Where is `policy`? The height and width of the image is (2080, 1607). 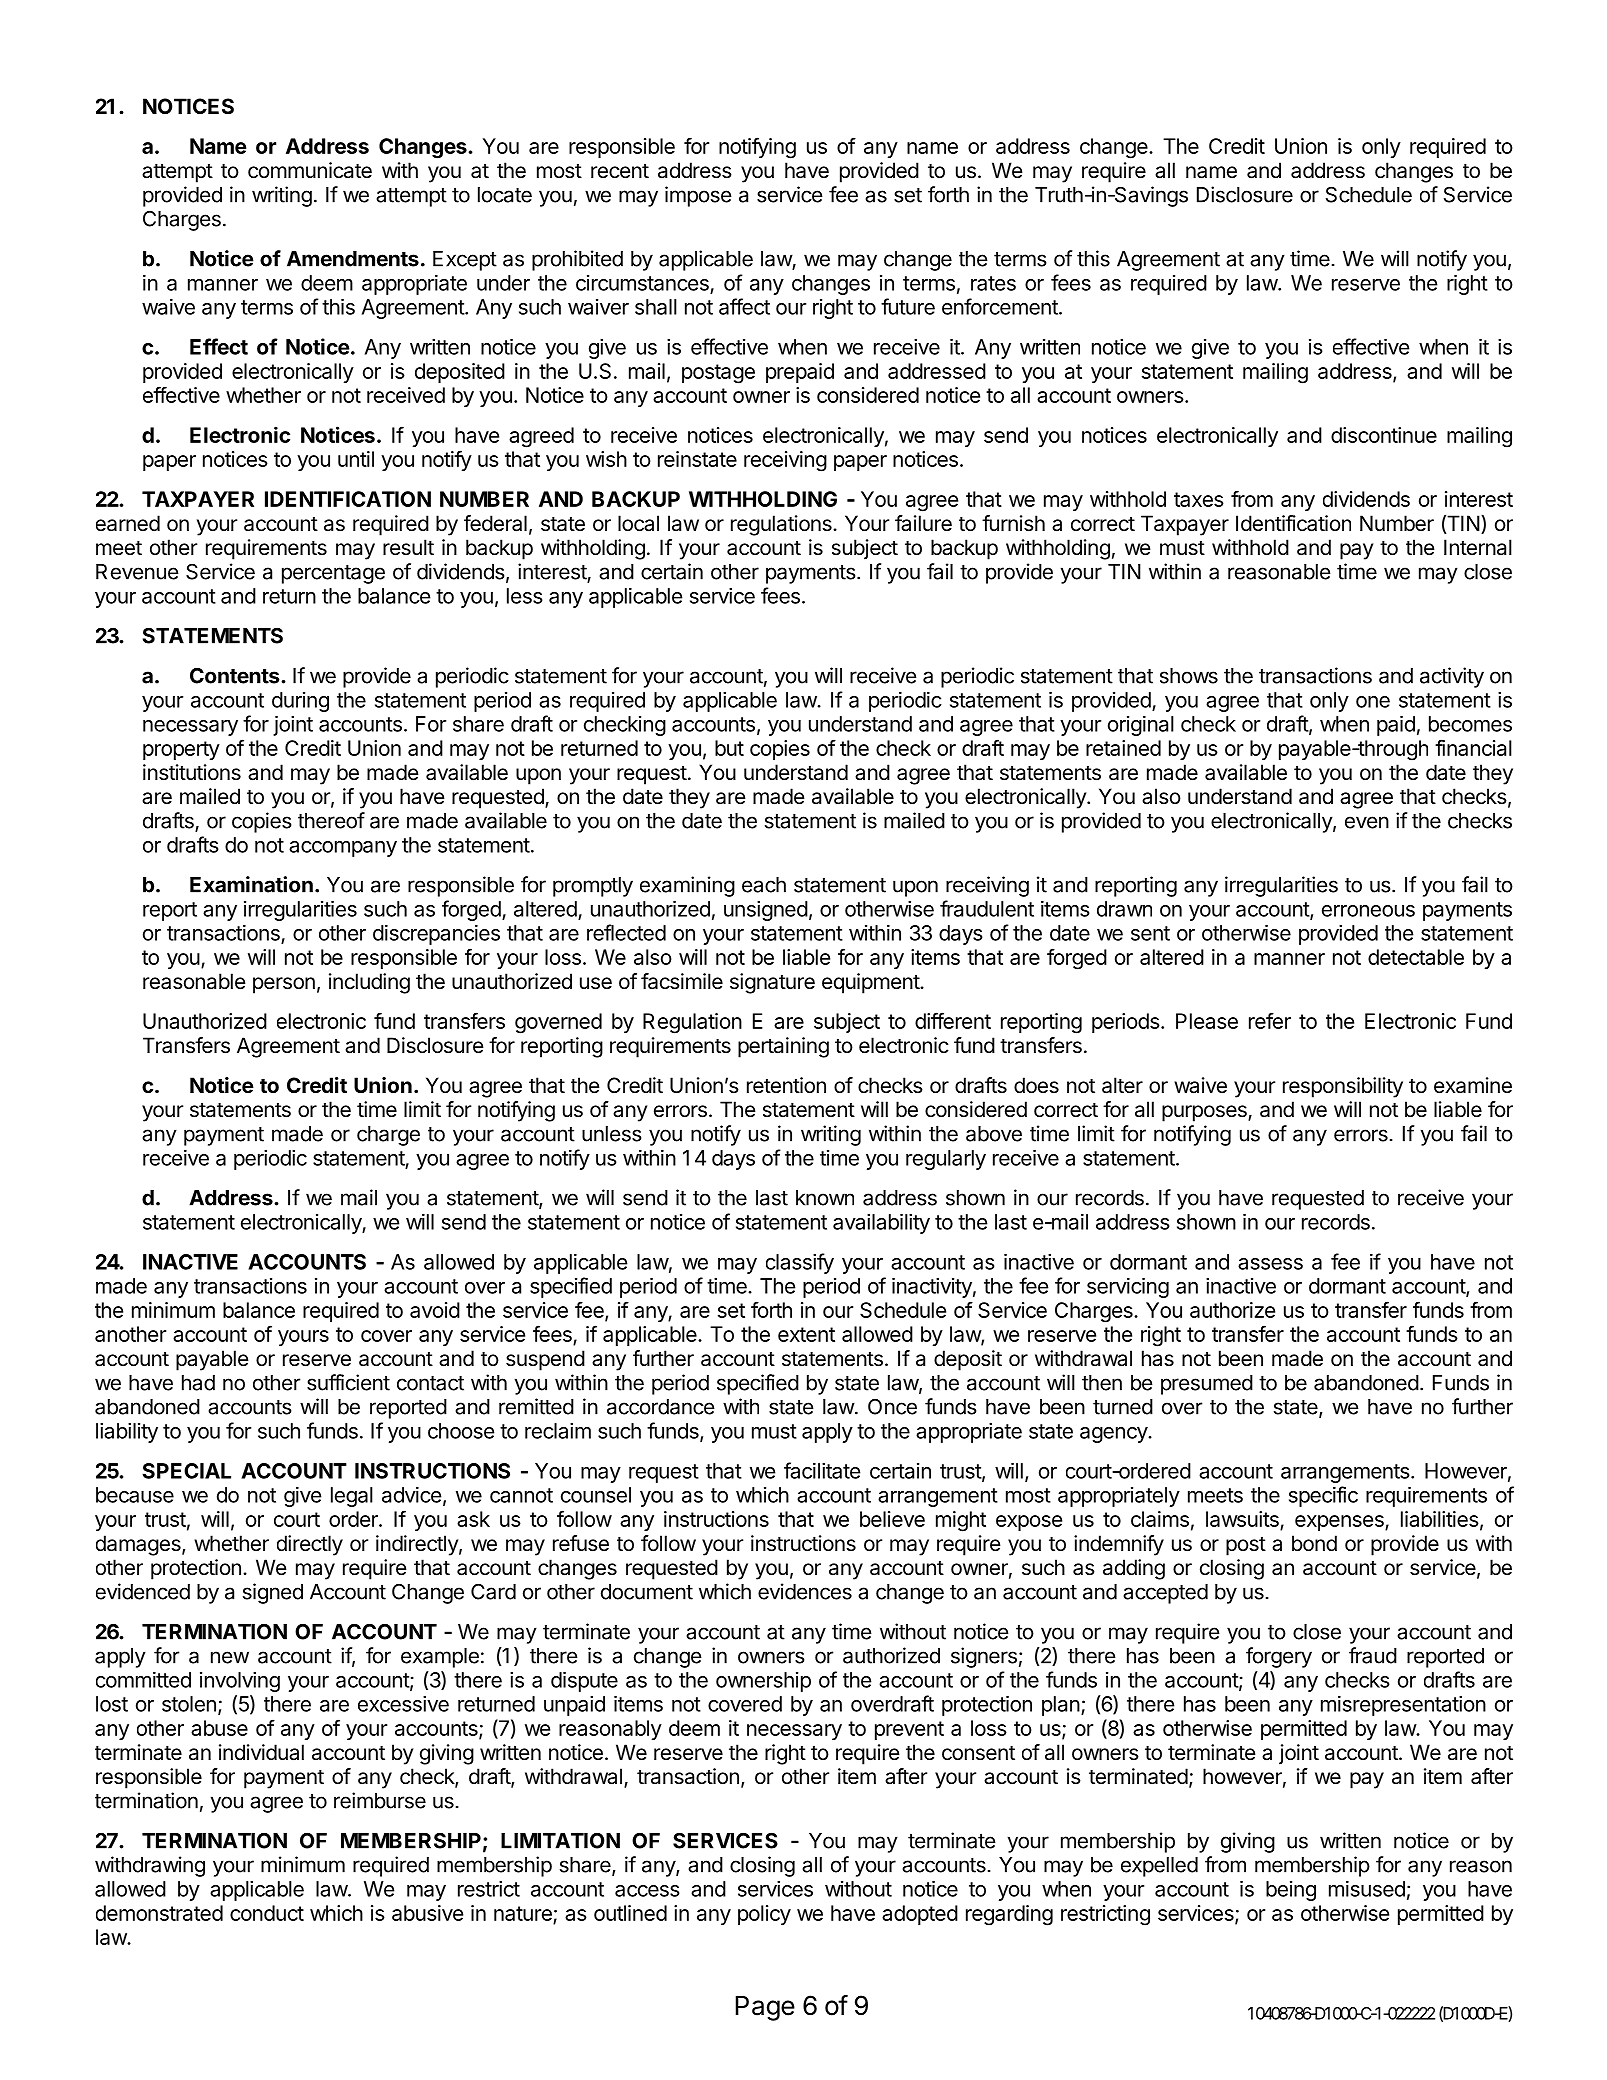 policy is located at coordinates (764, 1915).
